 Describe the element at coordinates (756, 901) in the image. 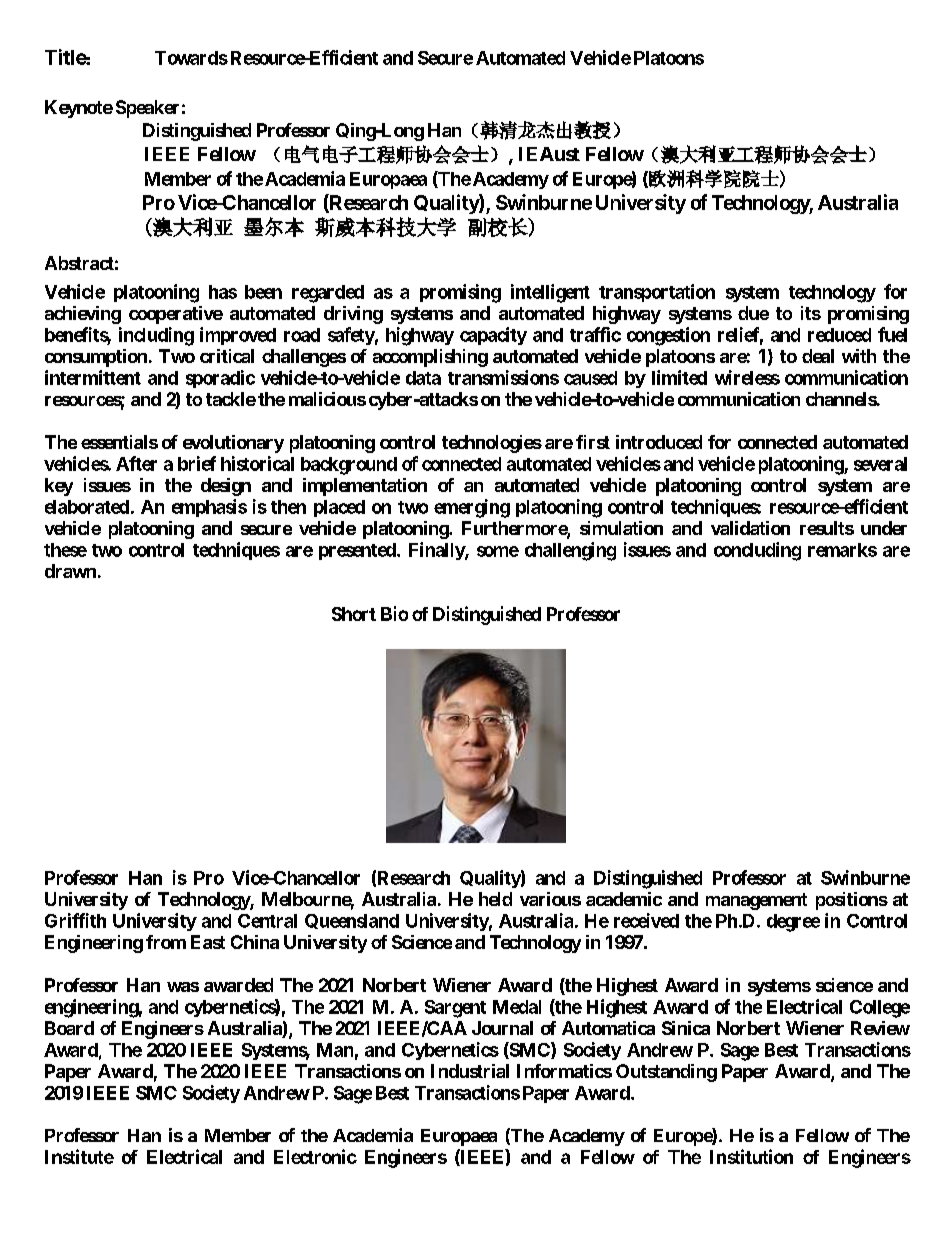

I see `management` at that location.
